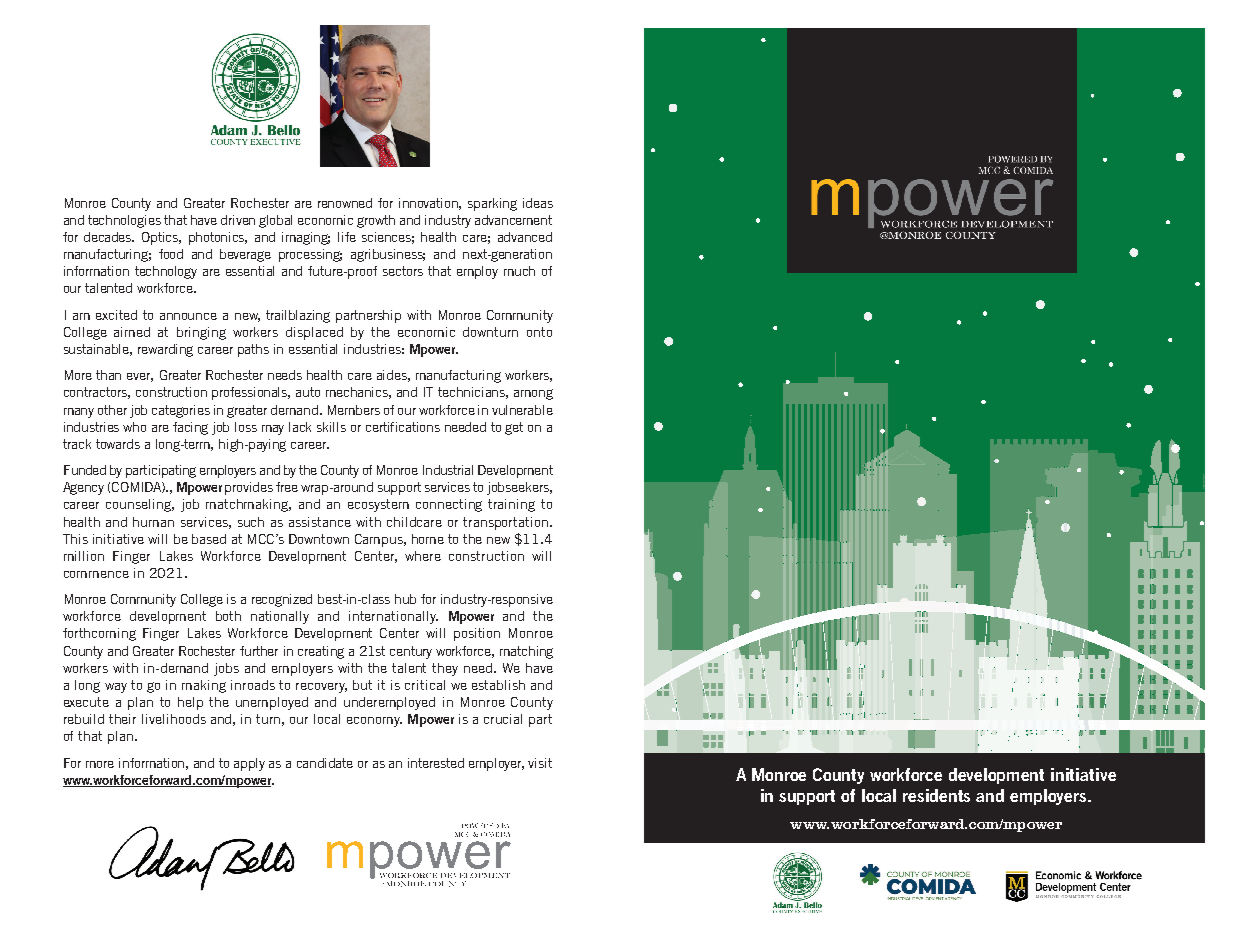  What do you see at coordinates (249, 764) in the screenshot?
I see `apply` at bounding box center [249, 764].
